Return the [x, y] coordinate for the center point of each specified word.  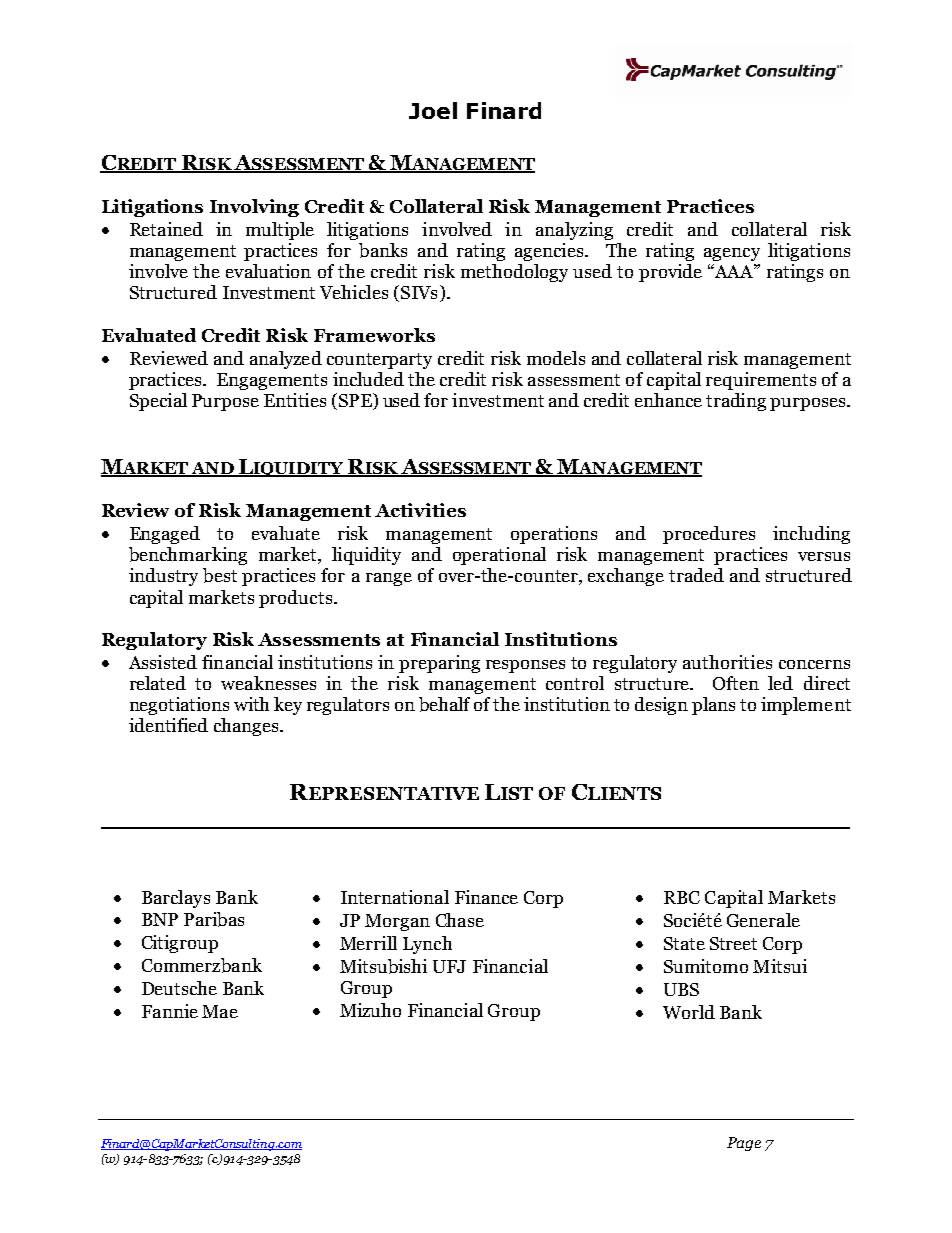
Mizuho [370, 1010]
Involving [254, 208]
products [297, 599]
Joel [433, 110]
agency [732, 254]
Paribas [214, 919]
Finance [486, 897]
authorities [727, 662]
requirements [761, 381]
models [556, 358]
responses [525, 666]
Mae [220, 1011]
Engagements [272, 381]
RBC [682, 897]
